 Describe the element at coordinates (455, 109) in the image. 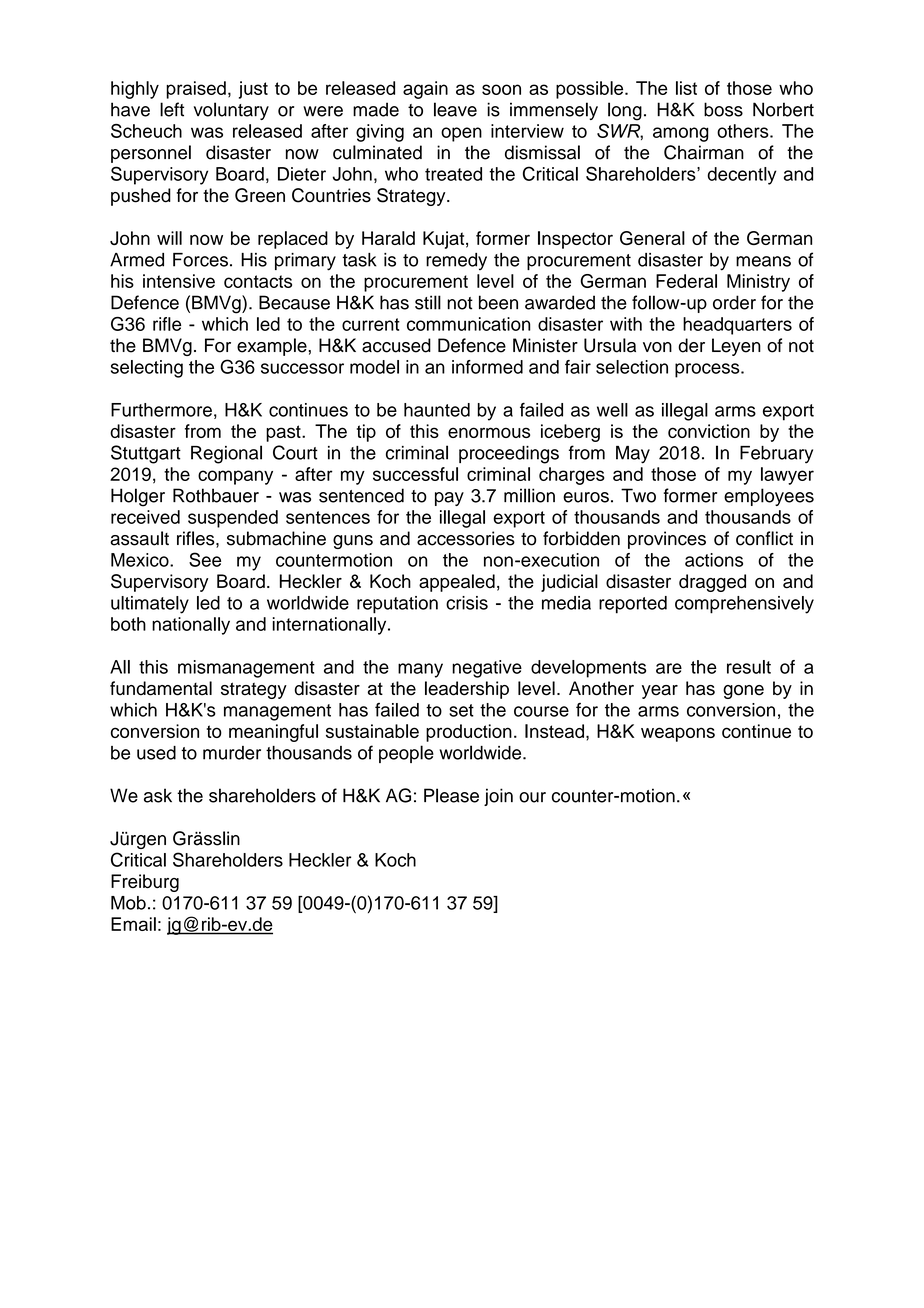

I see `leave` at that location.
